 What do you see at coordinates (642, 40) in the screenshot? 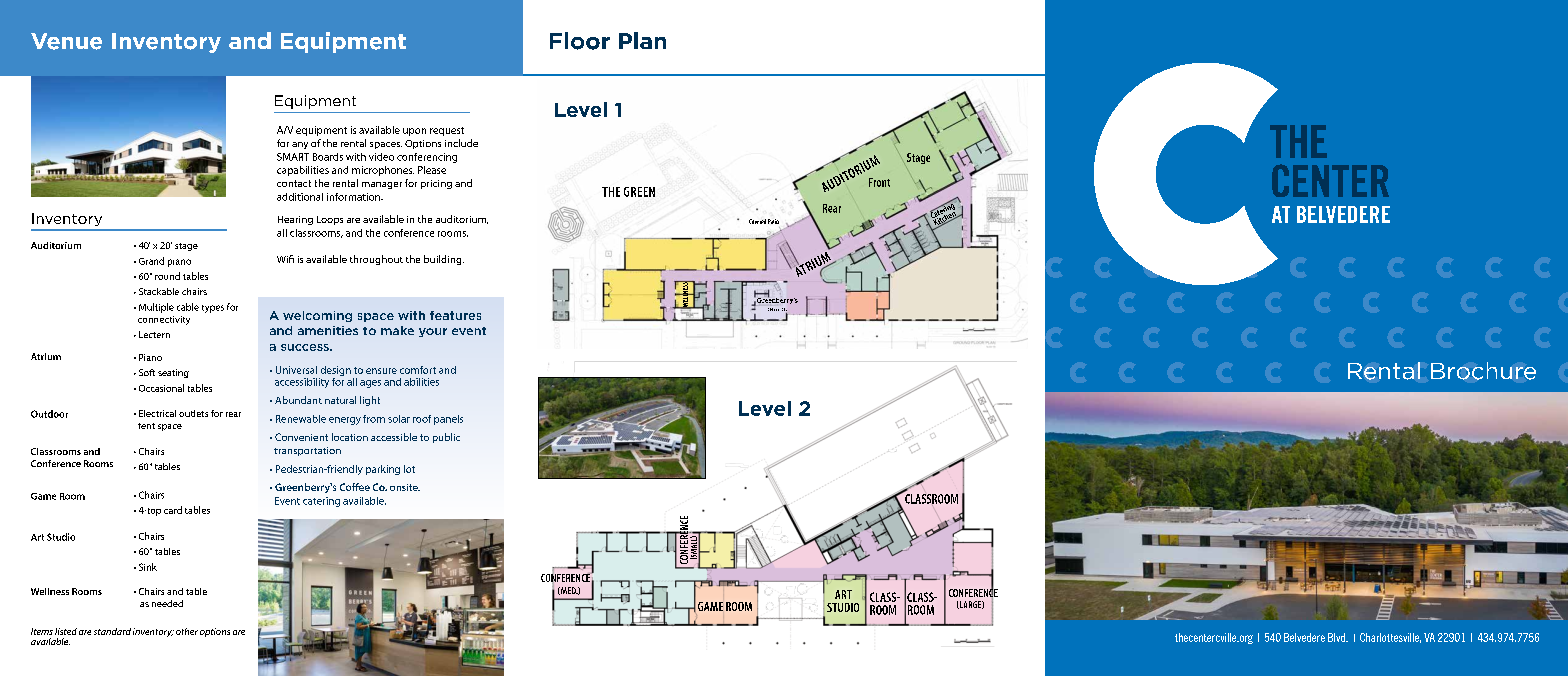
I see `Plan` at bounding box center [642, 40].
